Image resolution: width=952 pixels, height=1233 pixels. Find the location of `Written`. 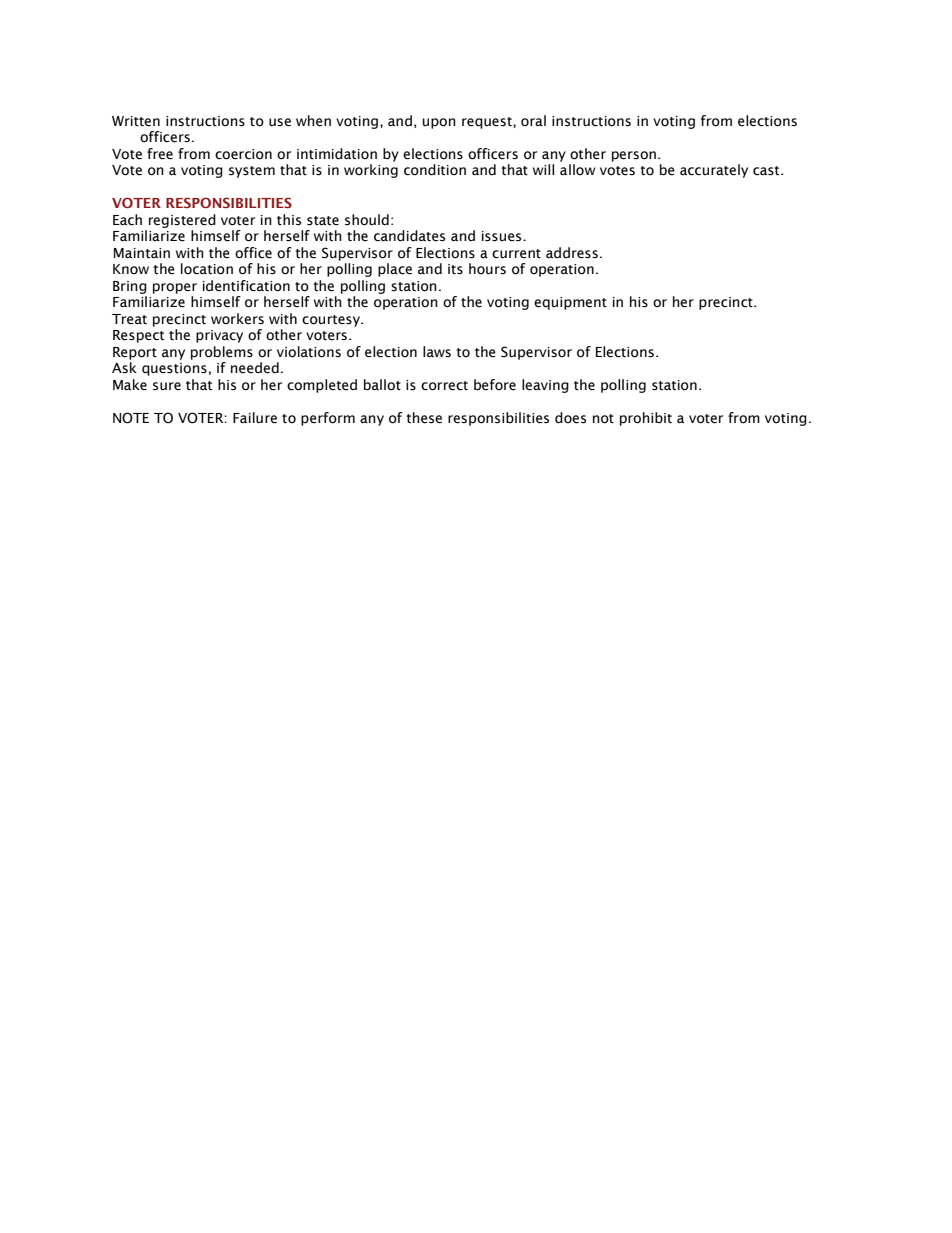

Written is located at coordinates (136, 121).
